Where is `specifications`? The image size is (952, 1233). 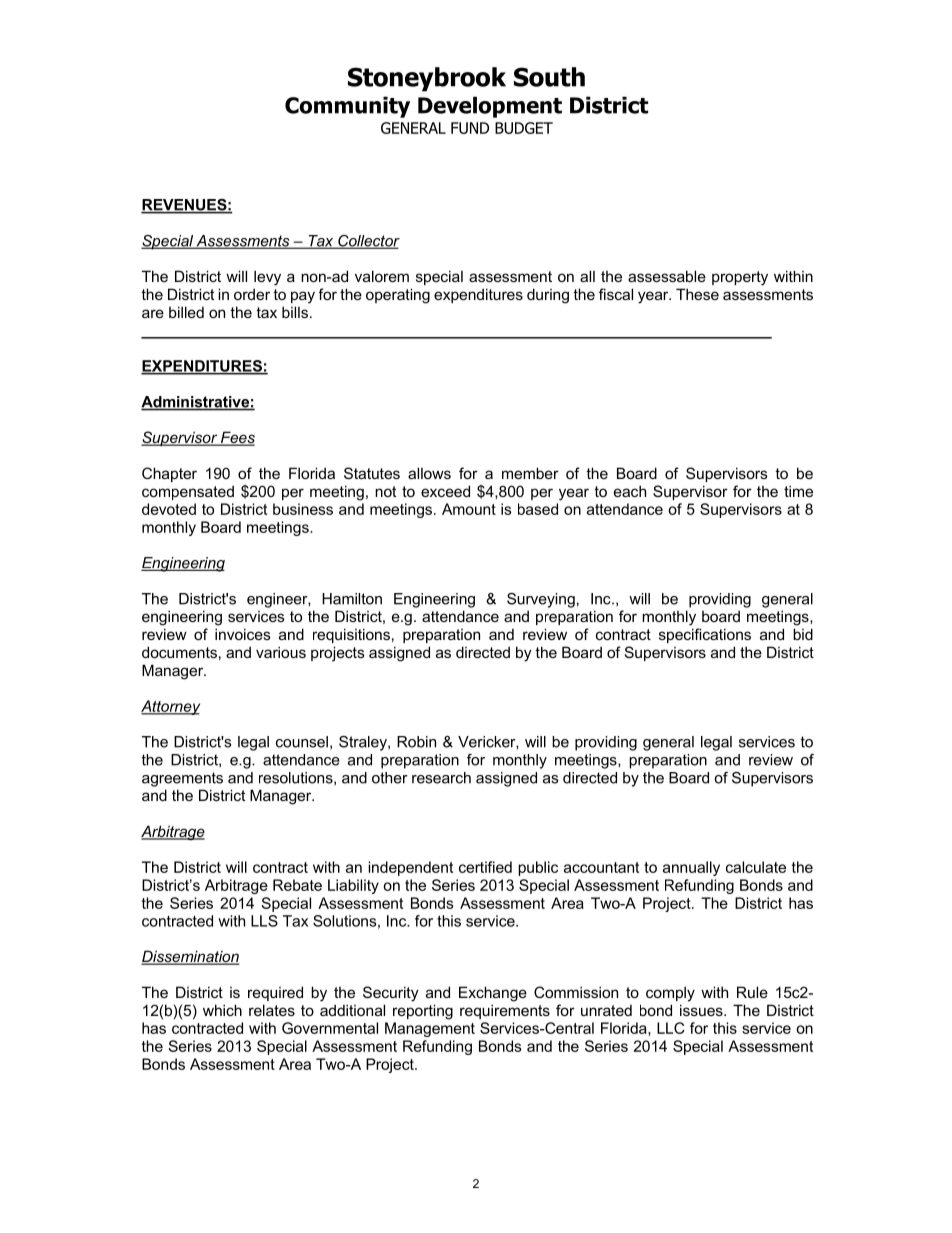
specifications is located at coordinates (705, 635).
